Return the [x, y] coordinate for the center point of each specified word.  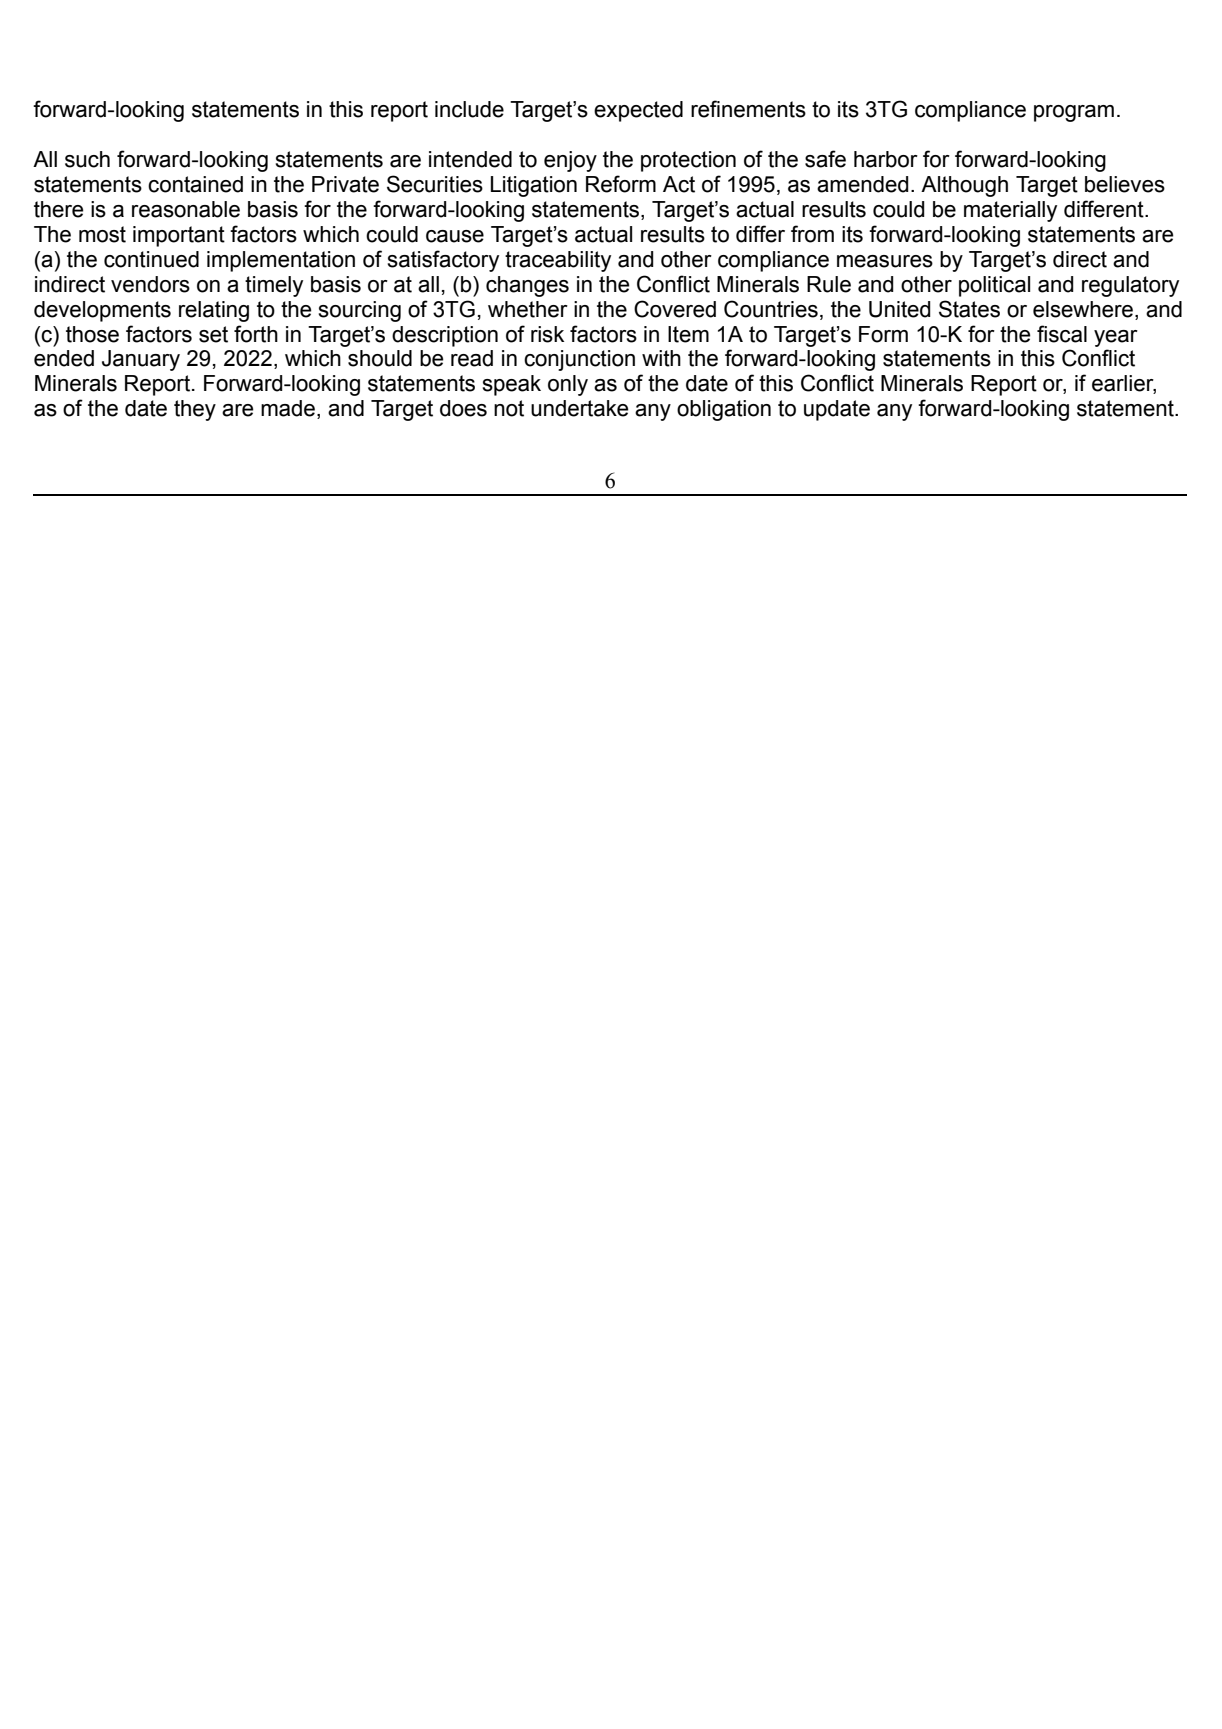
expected [638, 111]
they [195, 410]
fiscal [1062, 334]
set [213, 334]
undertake [580, 408]
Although [964, 186]
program [1074, 113]
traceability [558, 261]
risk [547, 334]
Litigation [534, 186]
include [469, 109]
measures [885, 261]
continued [151, 259]
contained [195, 184]
